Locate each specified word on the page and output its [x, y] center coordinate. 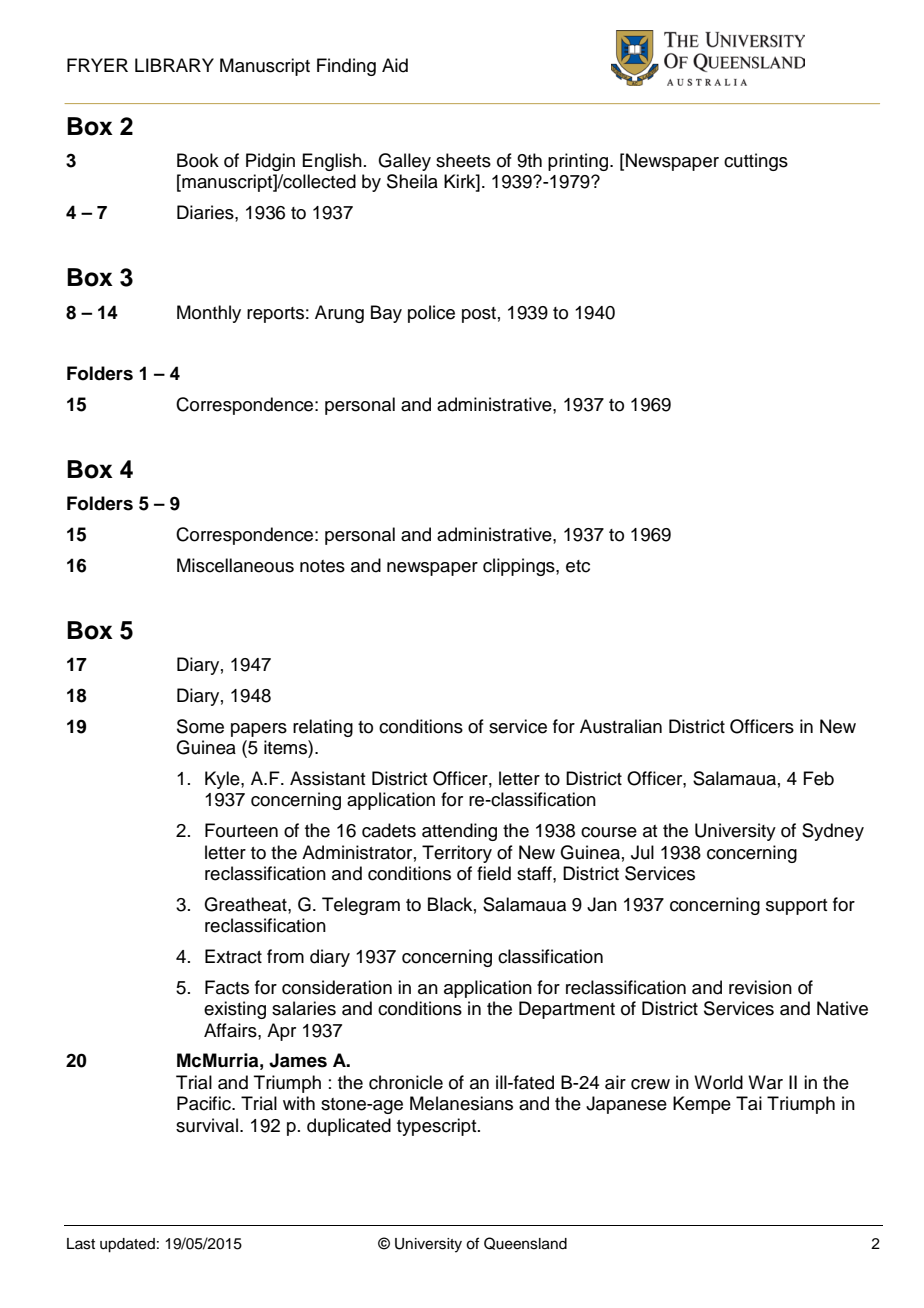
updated [127, 1245]
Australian [621, 726]
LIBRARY [174, 65]
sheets [463, 160]
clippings [520, 567]
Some [200, 726]
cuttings [756, 162]
